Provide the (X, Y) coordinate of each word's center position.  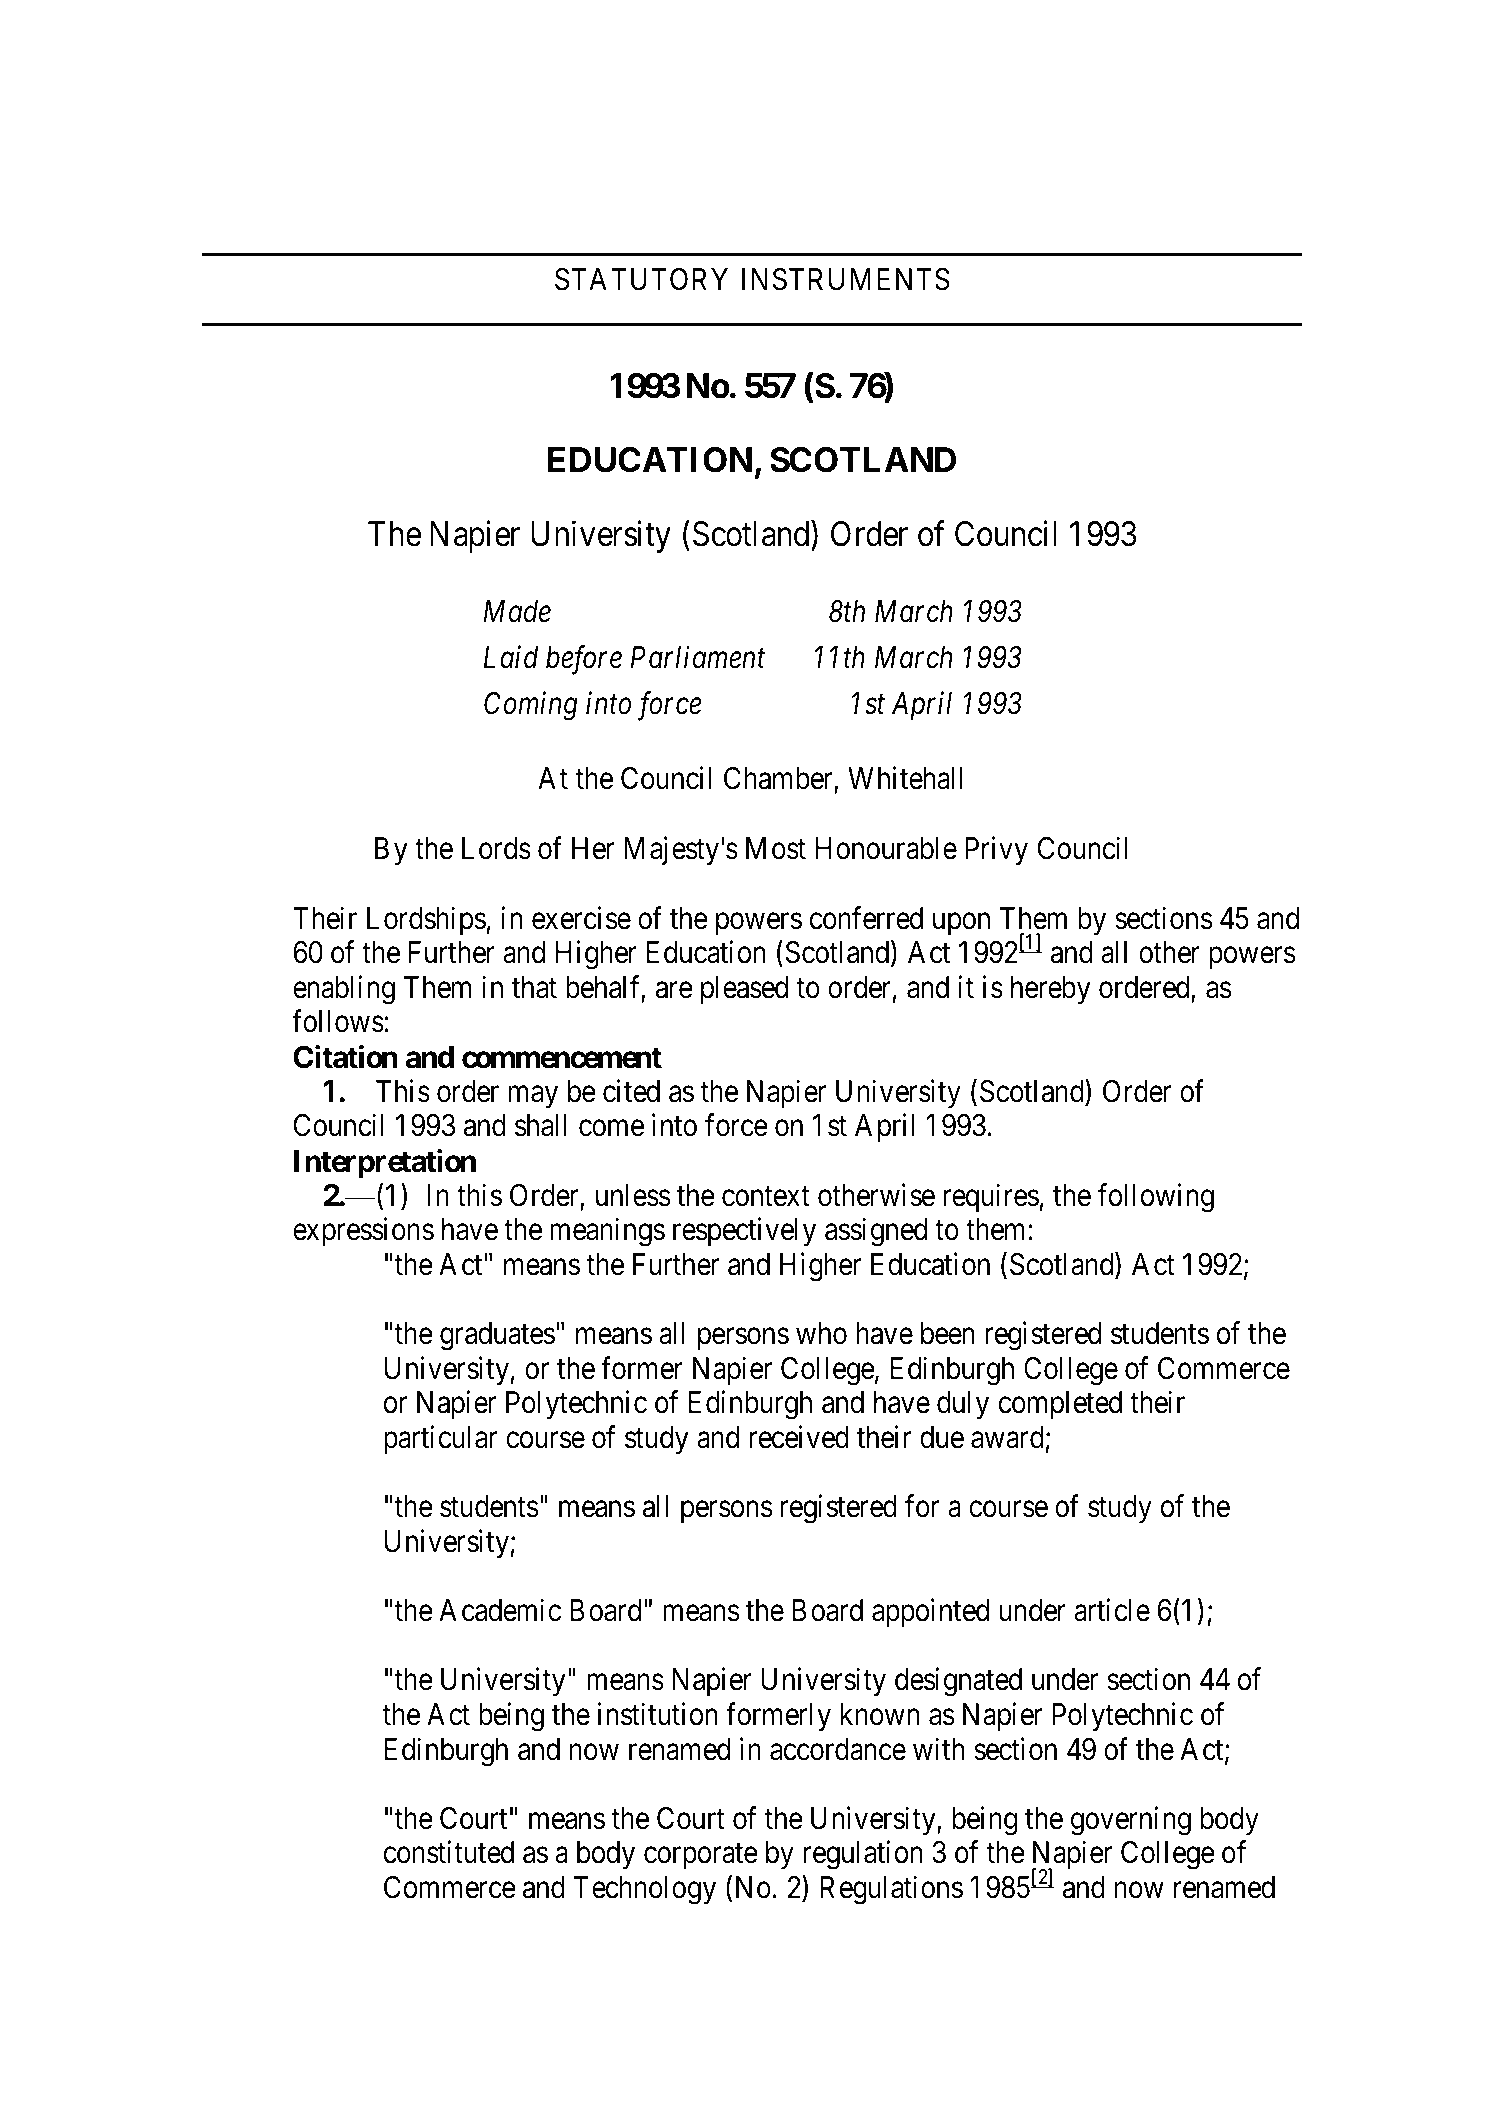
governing (1131, 1821)
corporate (701, 1856)
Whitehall (905, 778)
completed (1060, 1405)
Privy (996, 851)
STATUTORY (641, 279)
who (821, 1333)
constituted (449, 1852)
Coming (531, 706)
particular (440, 1439)
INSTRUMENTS (846, 279)
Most (776, 848)
